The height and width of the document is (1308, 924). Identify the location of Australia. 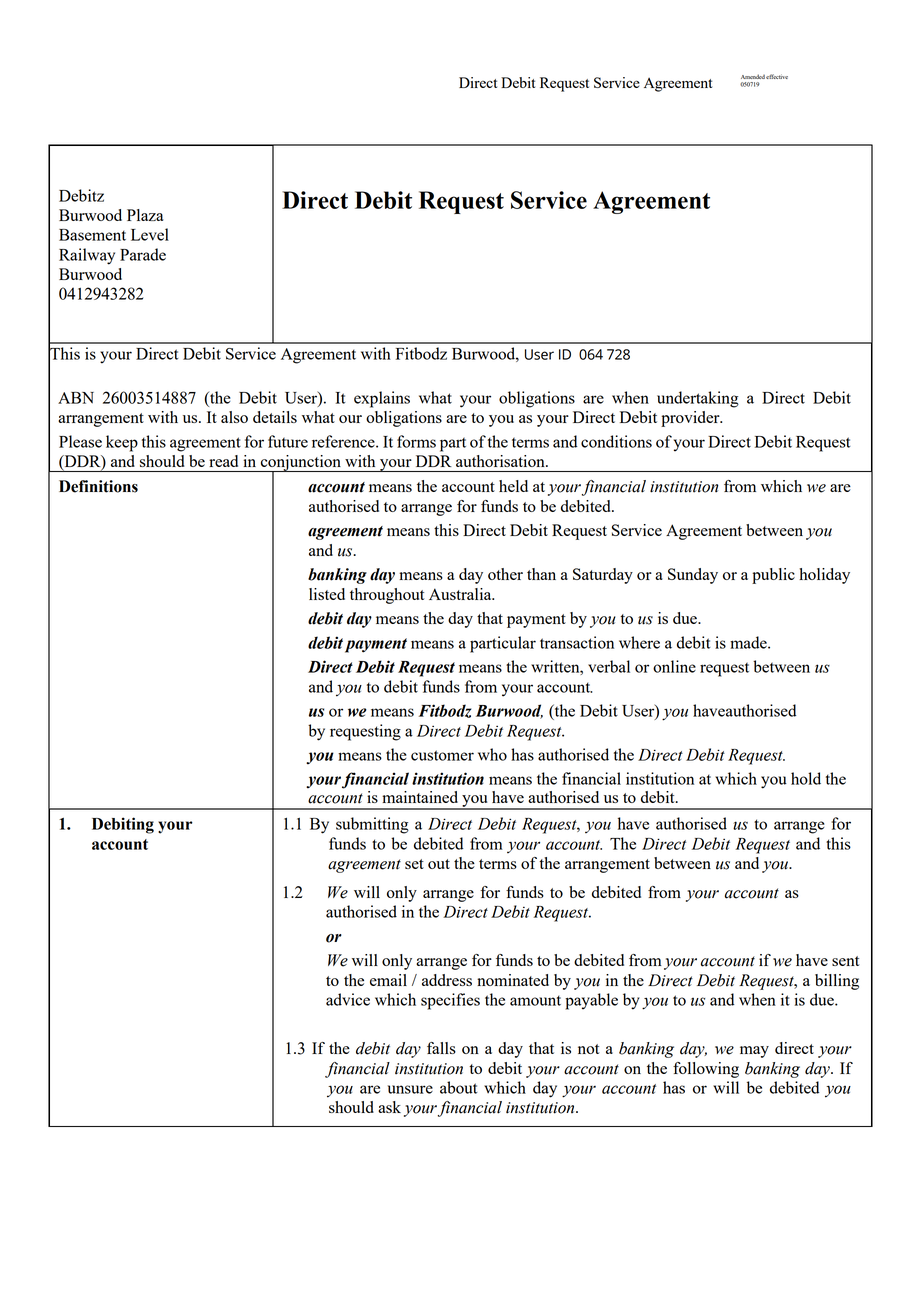
(461, 594).
